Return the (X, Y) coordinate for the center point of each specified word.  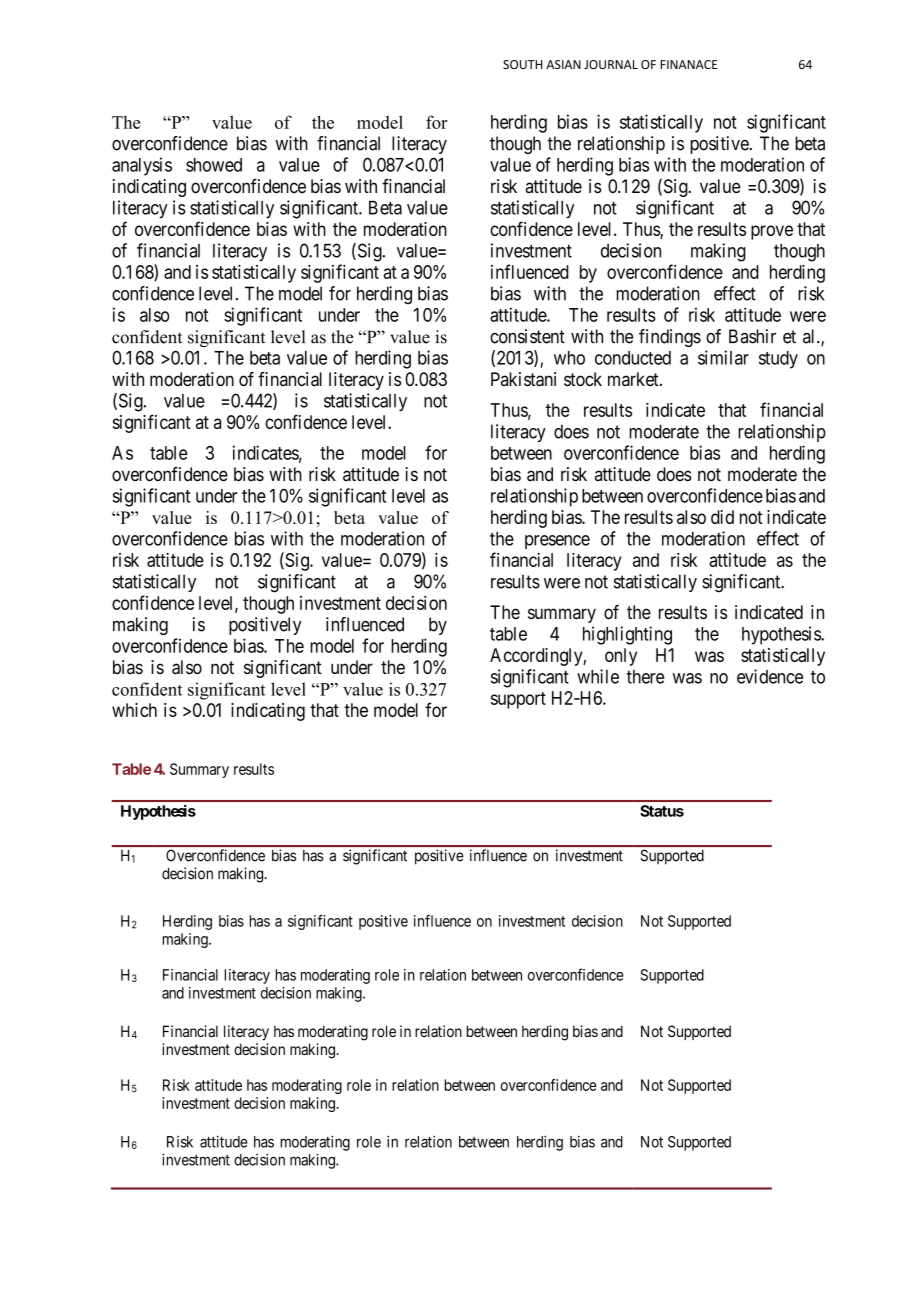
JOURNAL (611, 64)
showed (214, 165)
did (722, 517)
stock (583, 379)
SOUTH (522, 64)
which (134, 710)
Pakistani (523, 379)
